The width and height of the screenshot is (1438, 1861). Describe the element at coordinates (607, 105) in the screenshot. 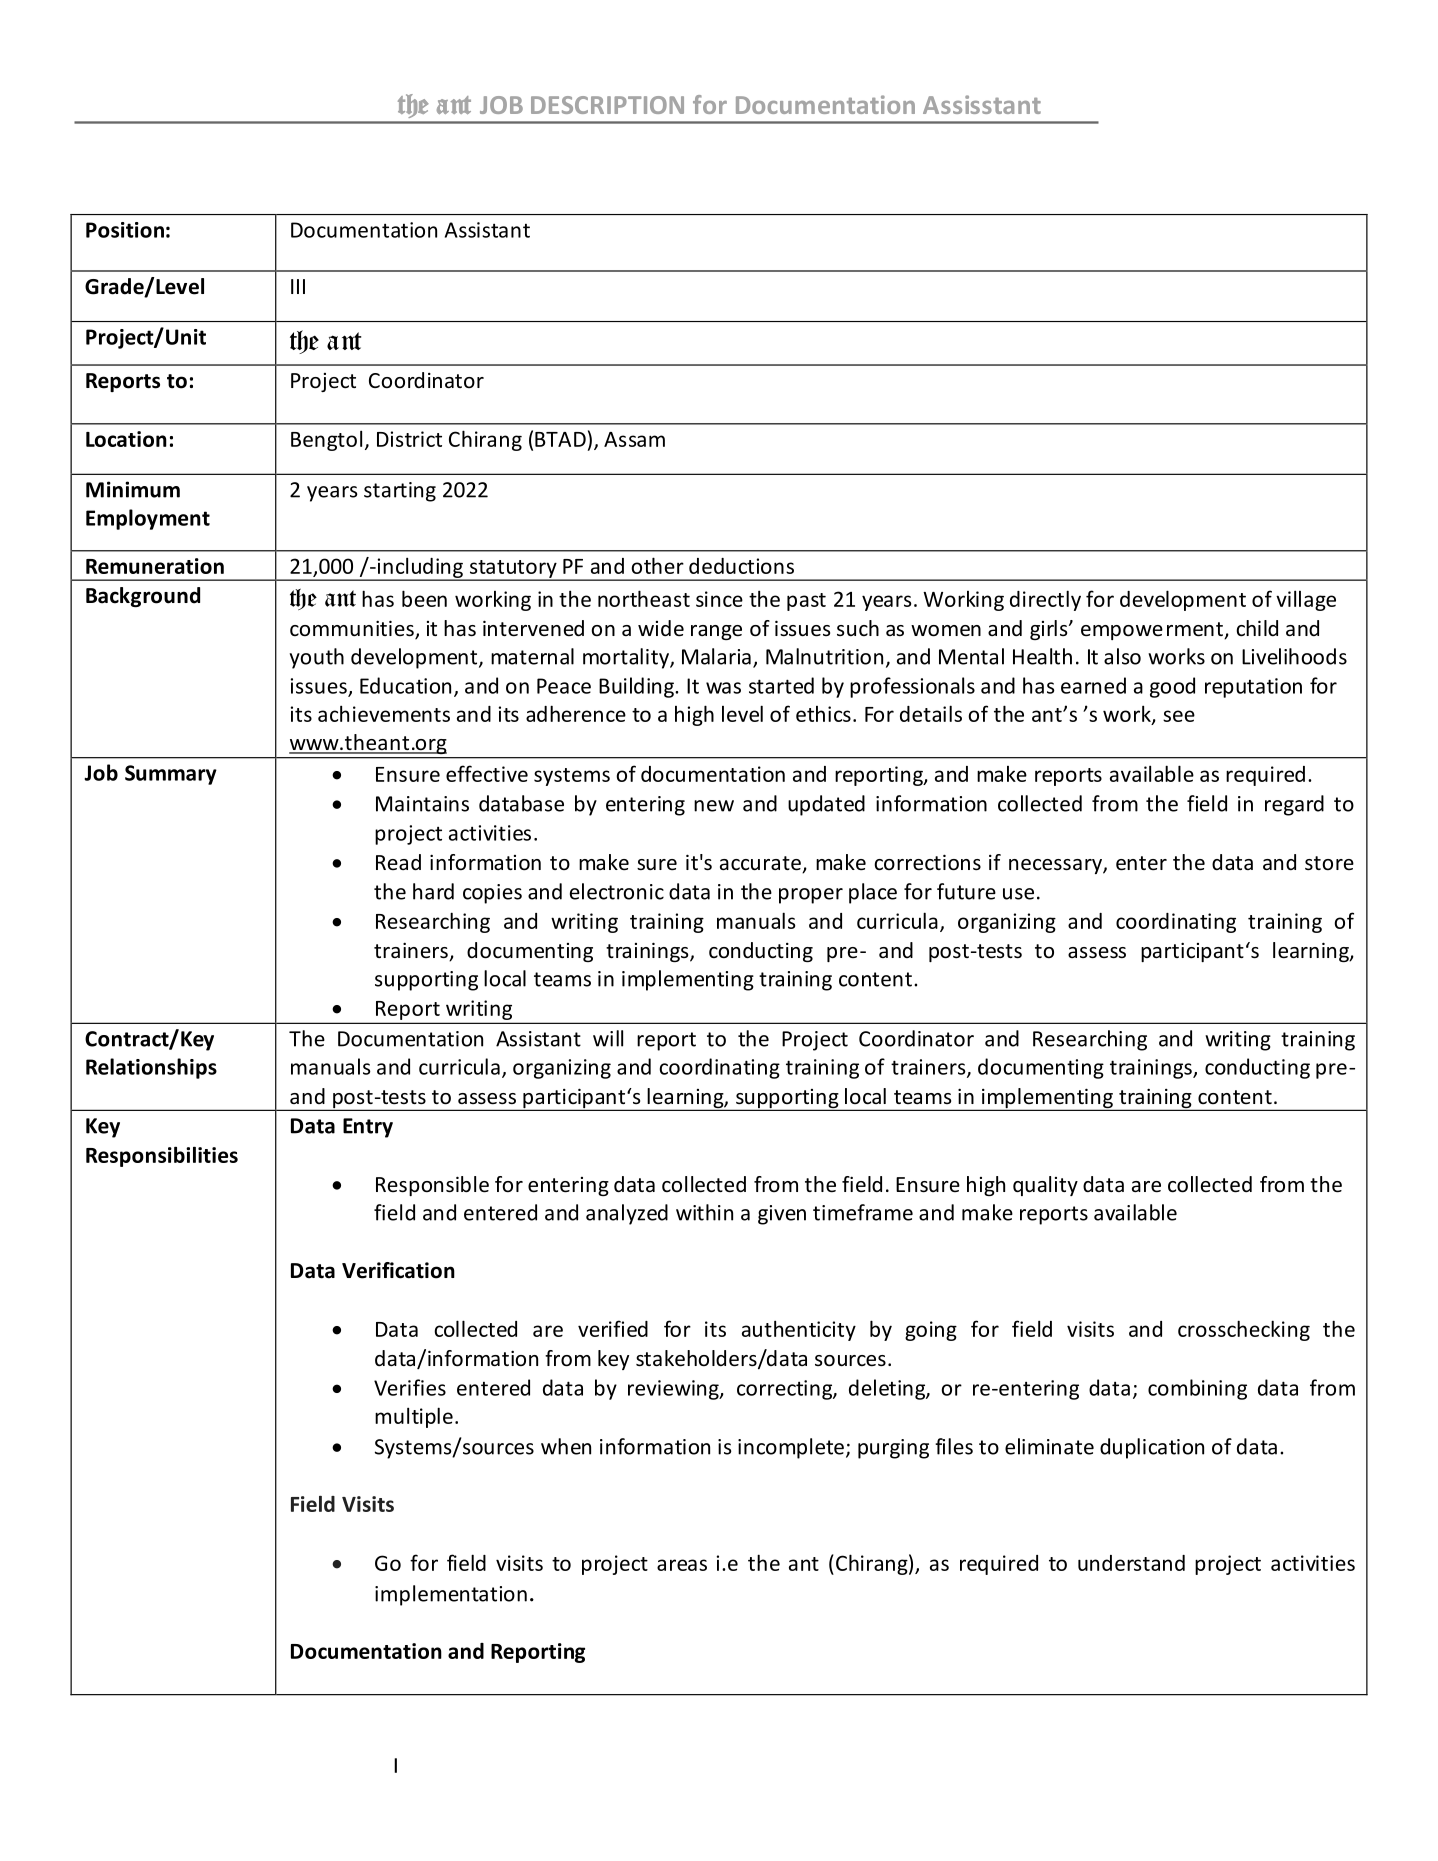

I see `DESCRIPTION` at that location.
